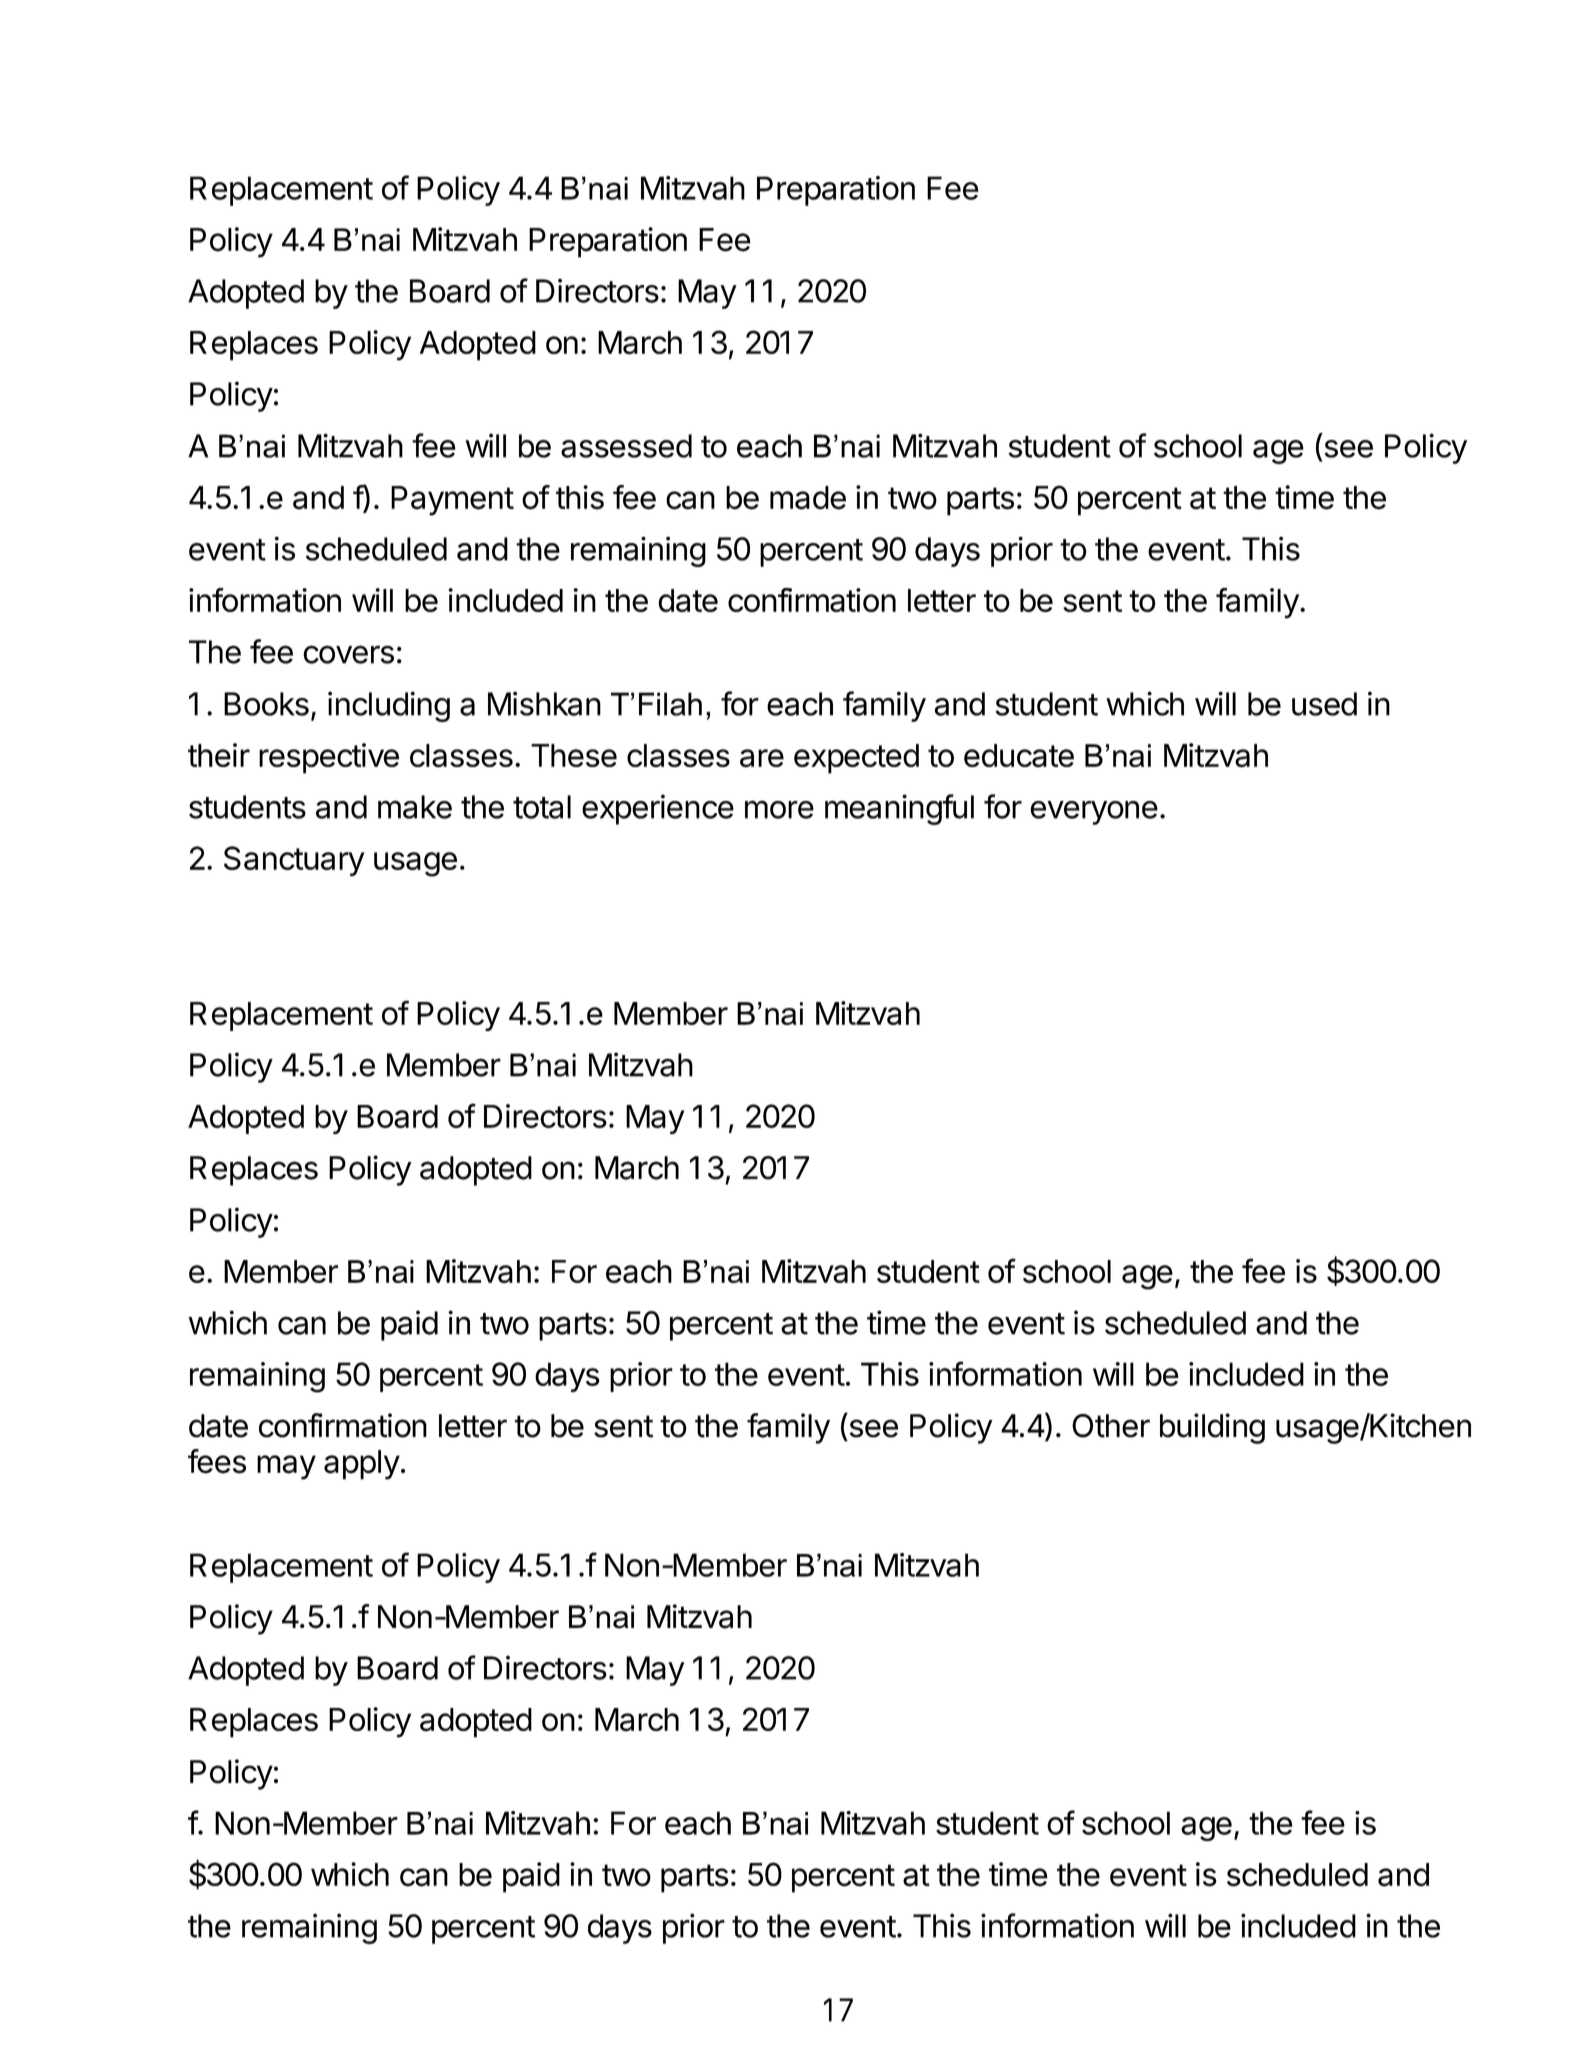 The height and width of the screenshot is (2063, 1594). Describe the element at coordinates (1212, 1428) in the screenshot. I see `building` at that location.
